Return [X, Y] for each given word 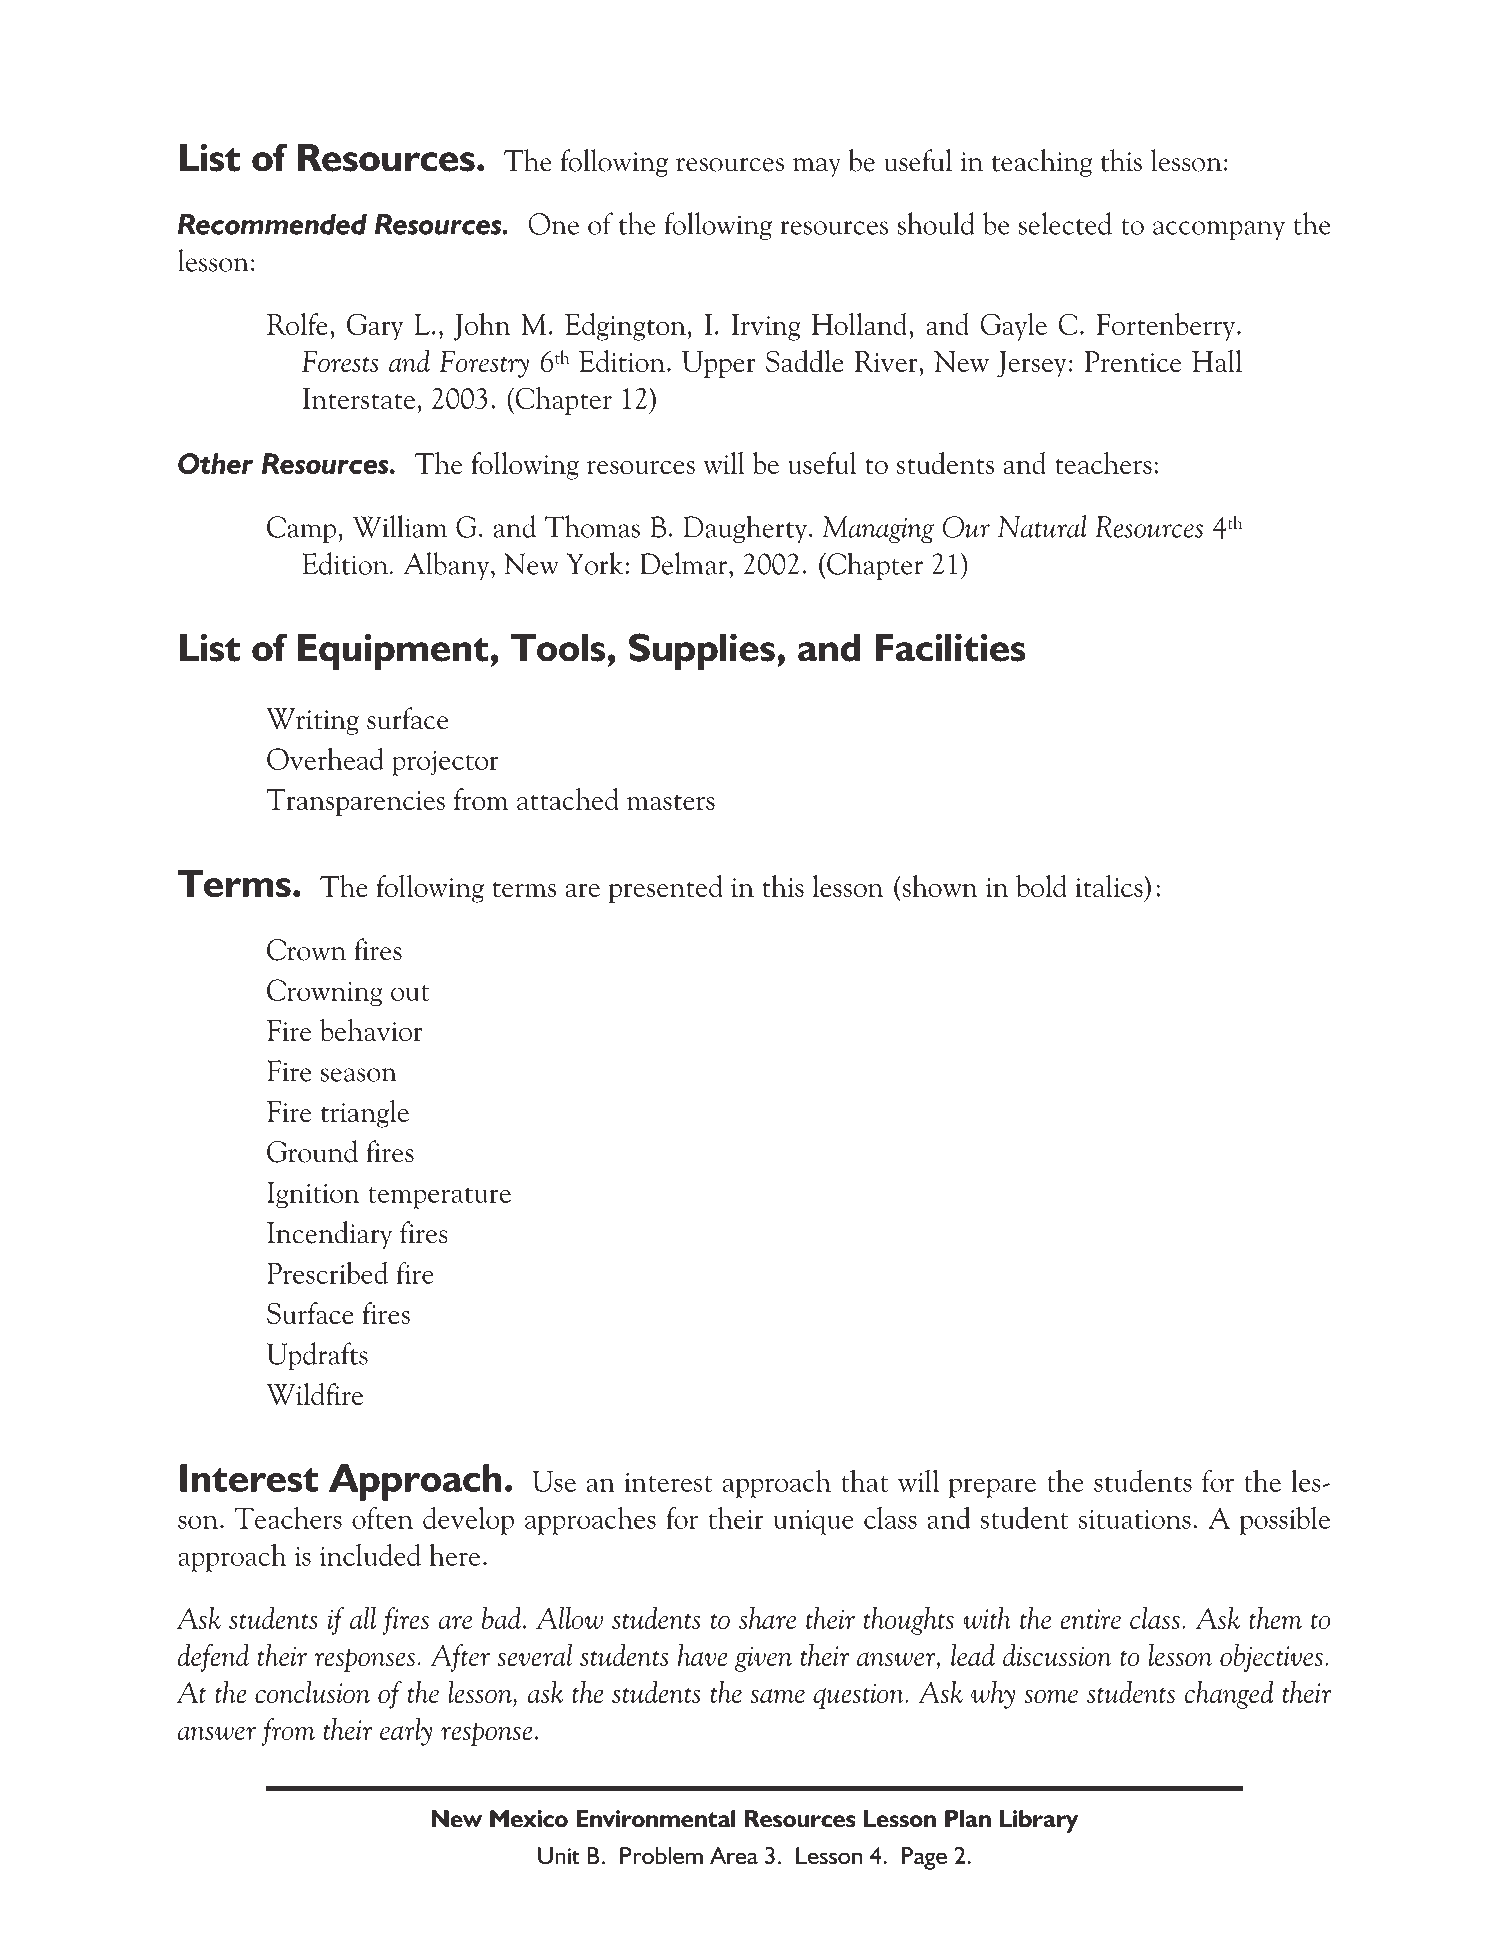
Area [734, 1856]
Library [1039, 1821]
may [817, 167]
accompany [1219, 231]
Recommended [272, 224]
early [406, 1732]
